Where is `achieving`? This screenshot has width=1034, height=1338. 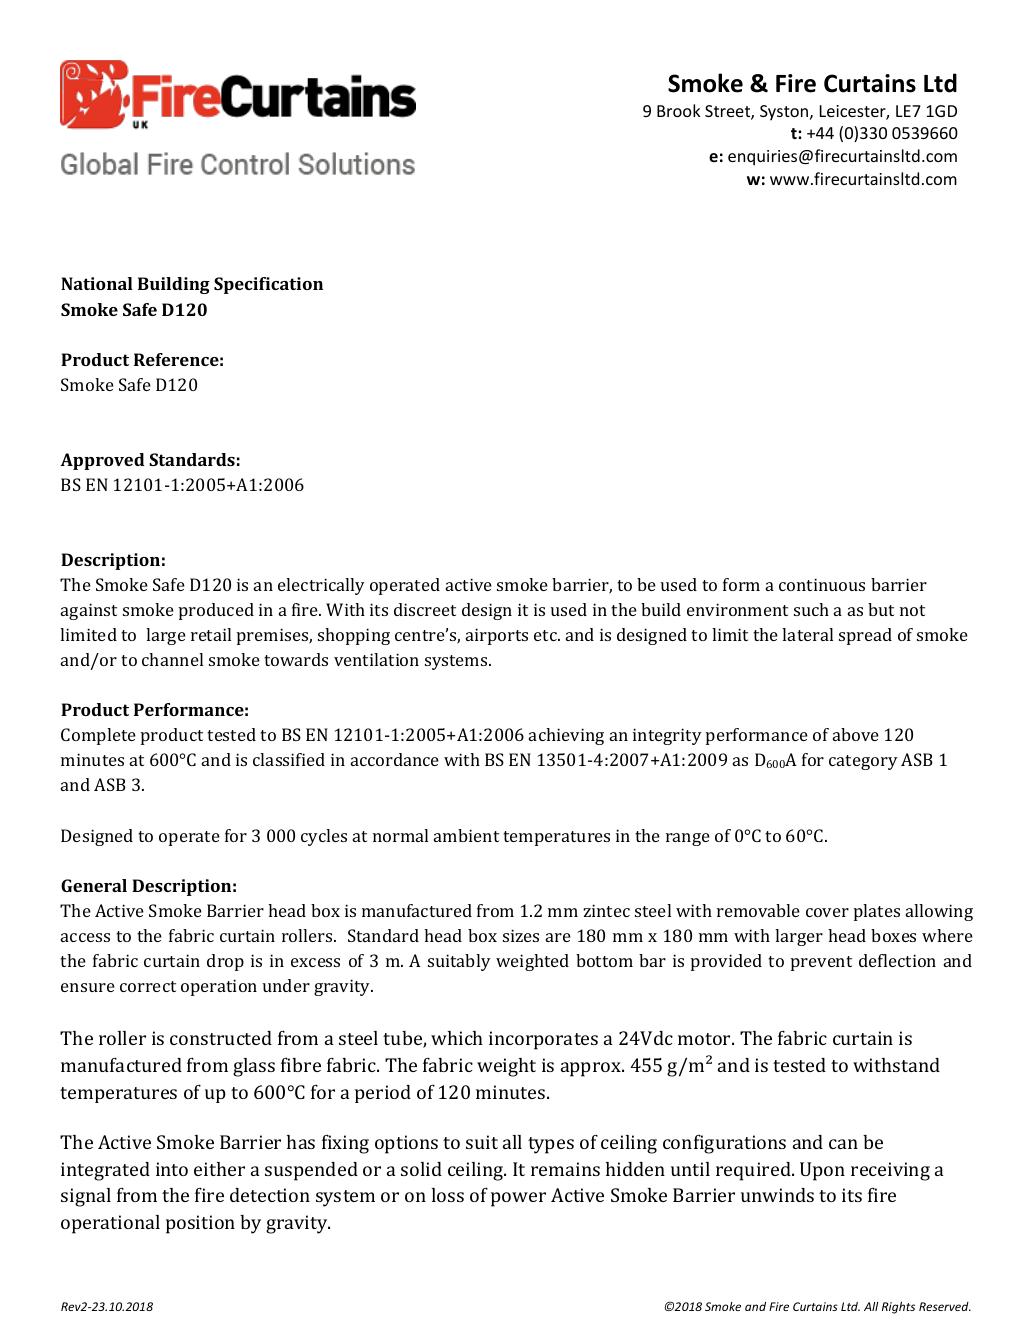
achieving is located at coordinates (566, 736).
